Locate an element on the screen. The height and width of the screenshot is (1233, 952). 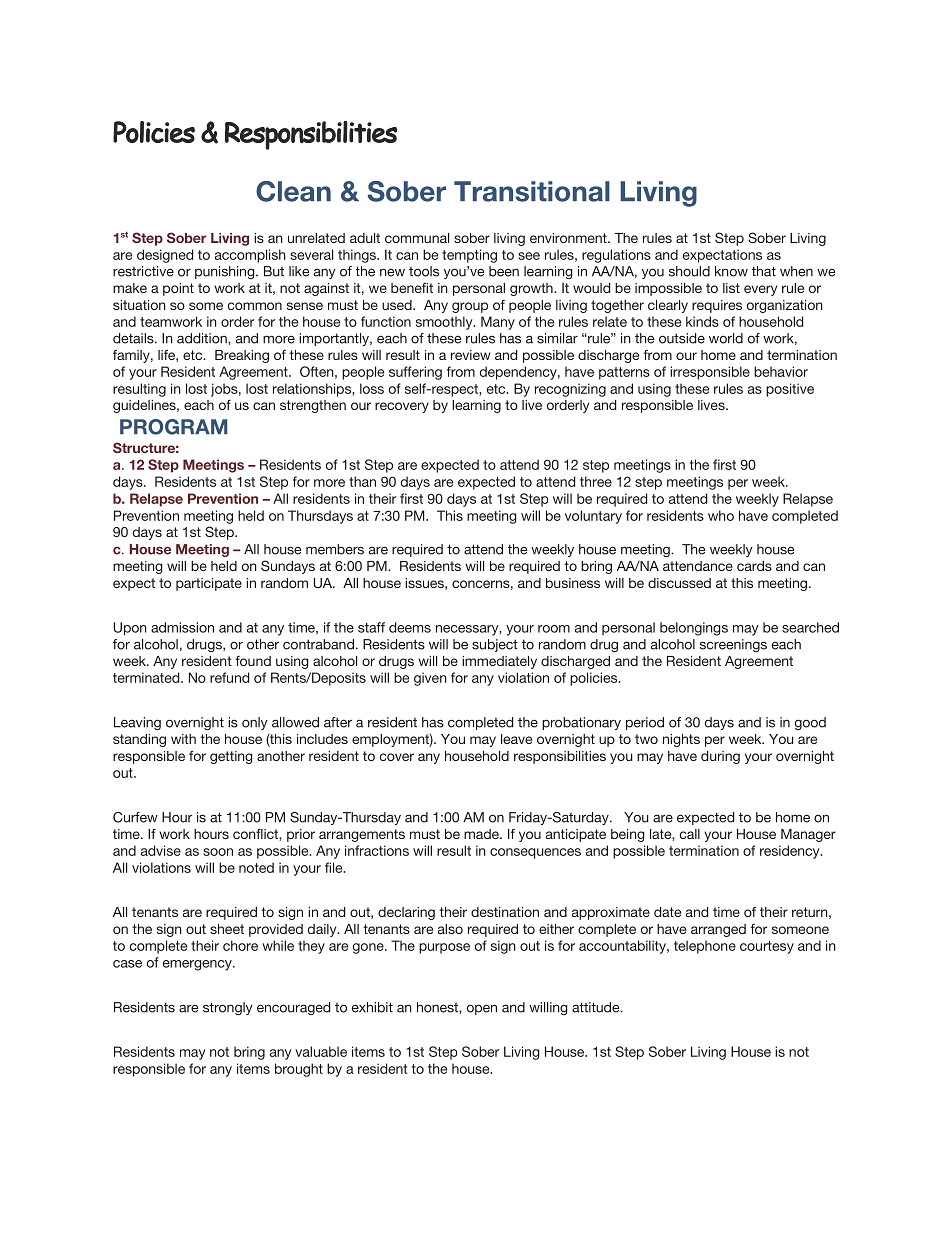
tempting is located at coordinates (469, 256).
